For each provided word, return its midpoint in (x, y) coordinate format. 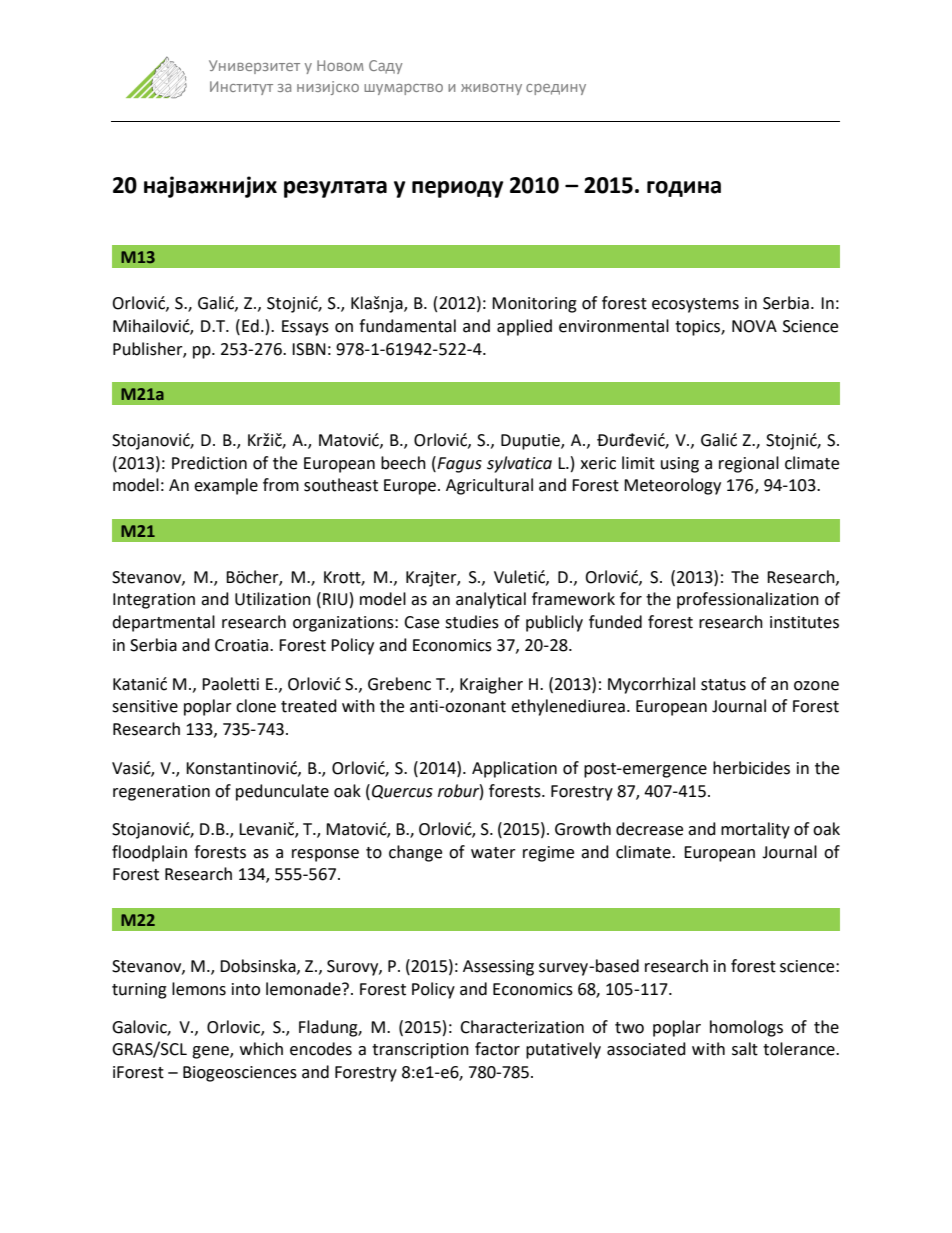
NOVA (754, 326)
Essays (305, 328)
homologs (746, 1028)
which (261, 1049)
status (723, 685)
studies (472, 622)
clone (256, 706)
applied (524, 327)
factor (497, 1049)
